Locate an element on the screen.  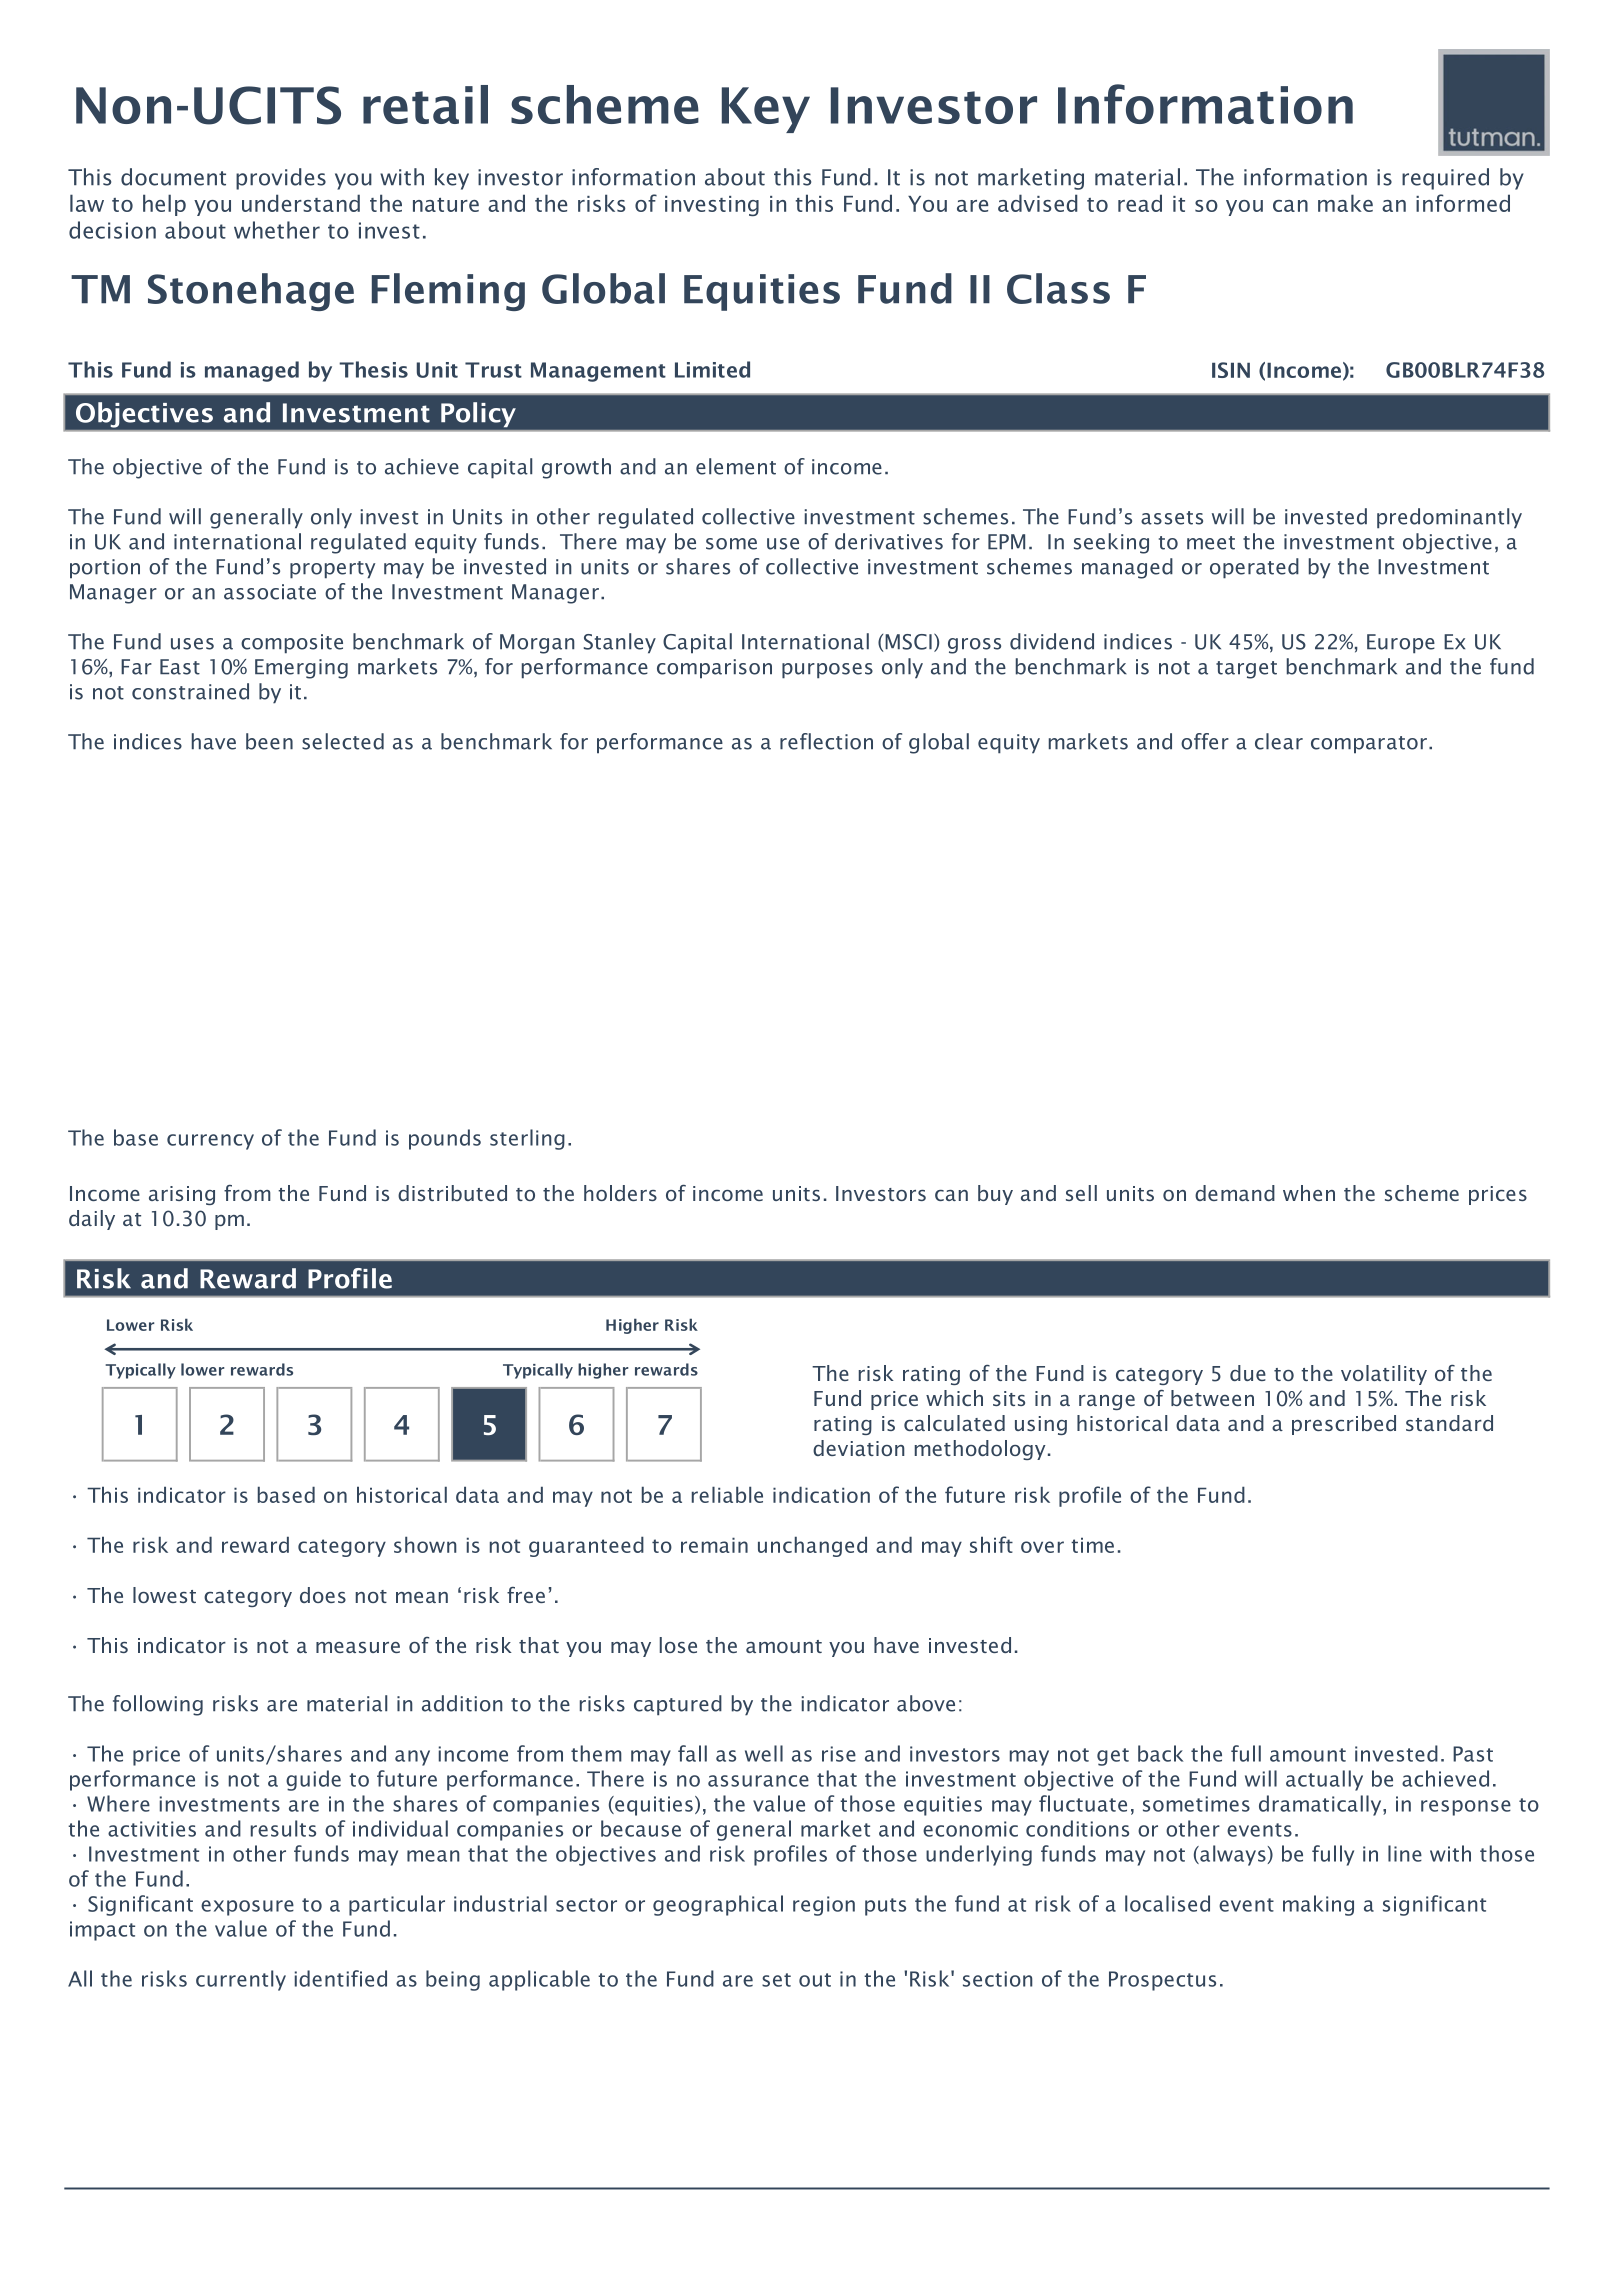
provides is located at coordinates (281, 179).
